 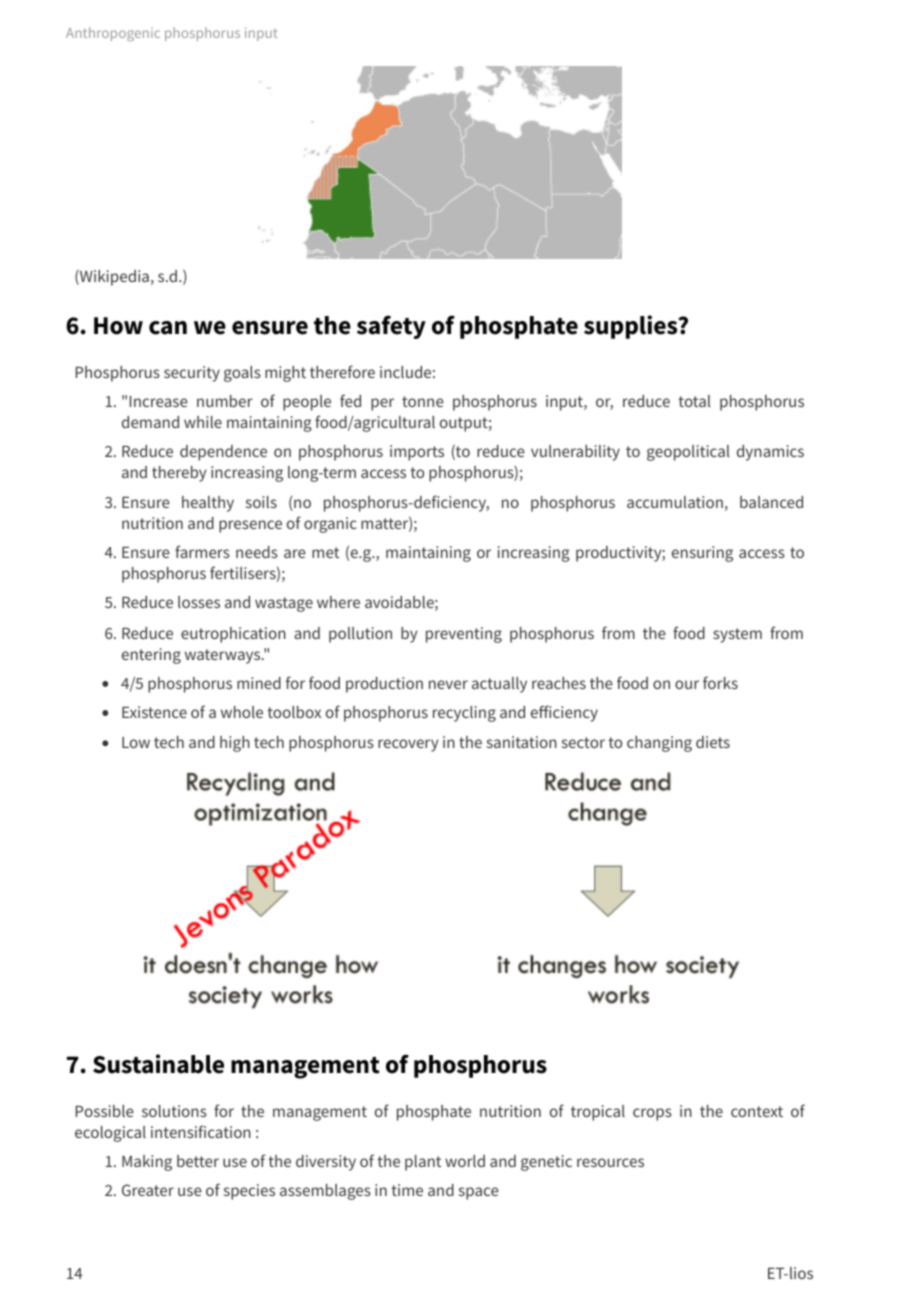 What do you see at coordinates (632, 327) in the page?
I see `supplies` at bounding box center [632, 327].
